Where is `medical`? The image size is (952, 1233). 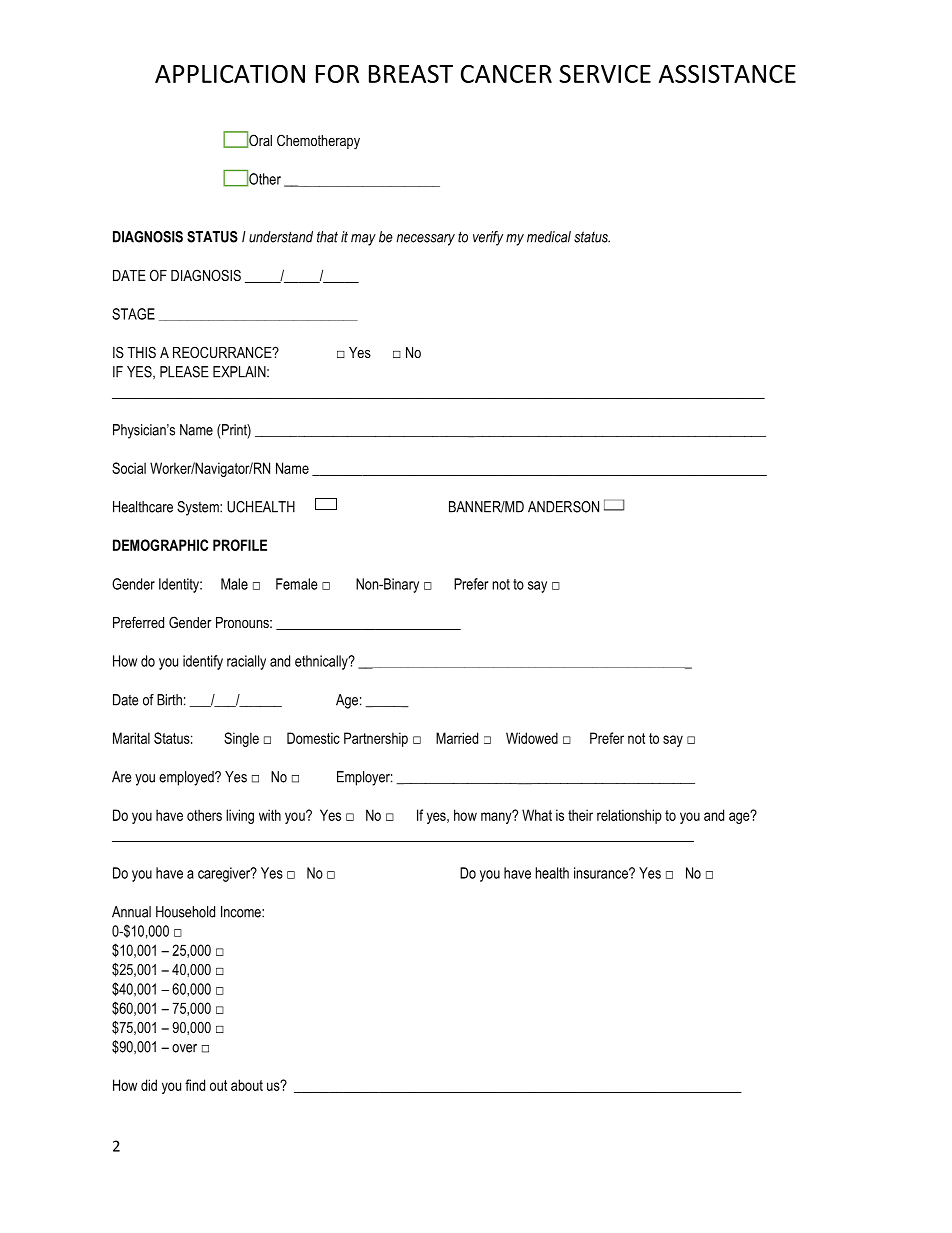
medical is located at coordinates (549, 237).
